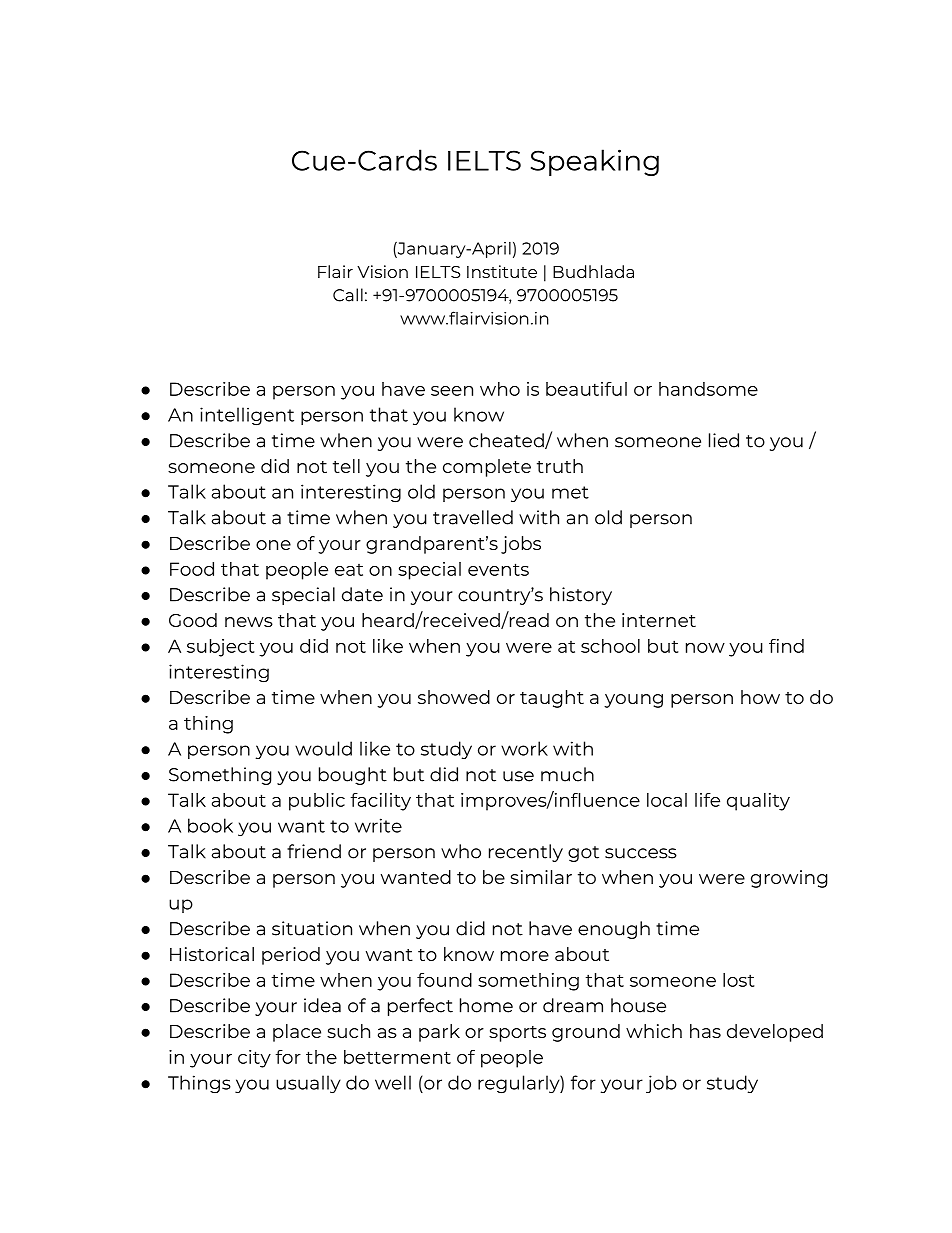 This image has height=1233, width=952. Describe the element at coordinates (502, 271) in the image. I see `Institute` at that location.
